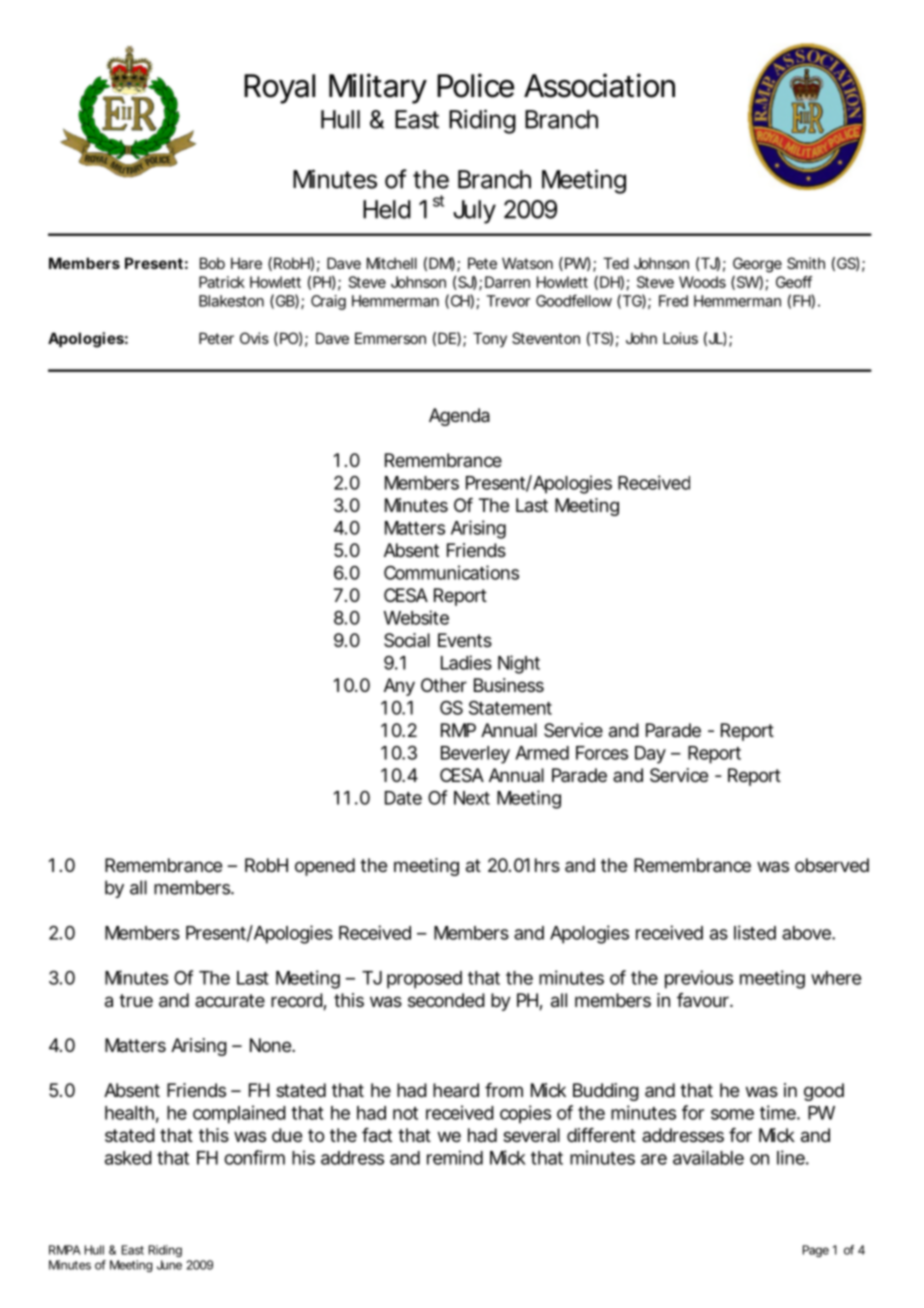 The height and width of the page is (1308, 924). Describe the element at coordinates (279, 89) in the page. I see `Royal` at that location.
